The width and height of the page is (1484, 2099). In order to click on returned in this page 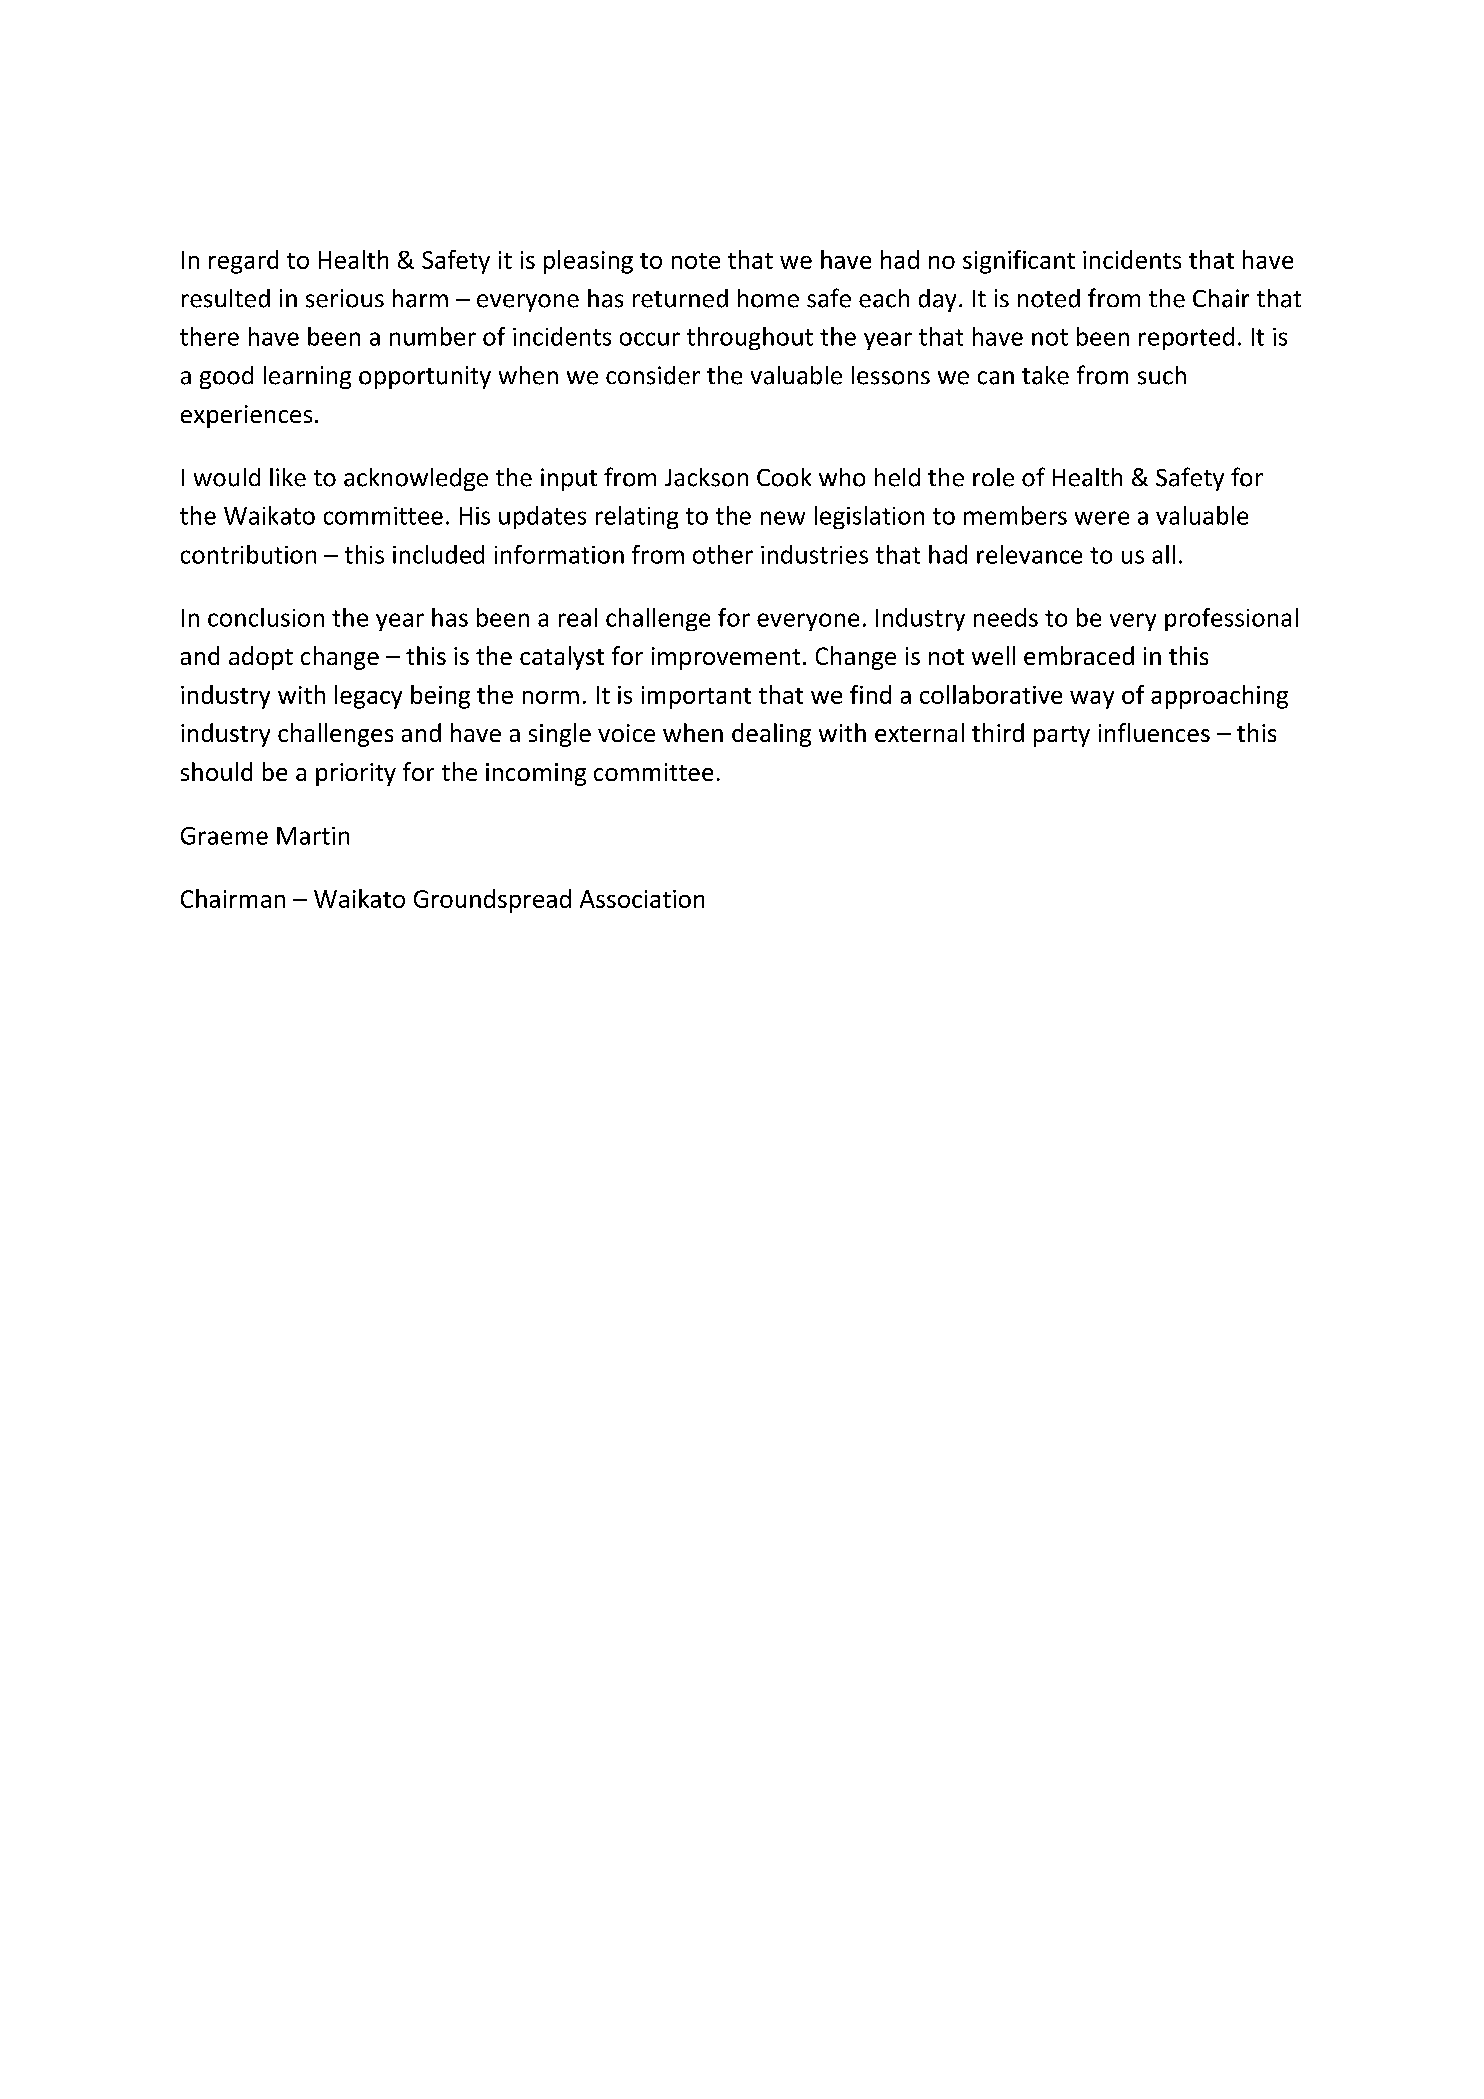, I will do `click(680, 298)`.
